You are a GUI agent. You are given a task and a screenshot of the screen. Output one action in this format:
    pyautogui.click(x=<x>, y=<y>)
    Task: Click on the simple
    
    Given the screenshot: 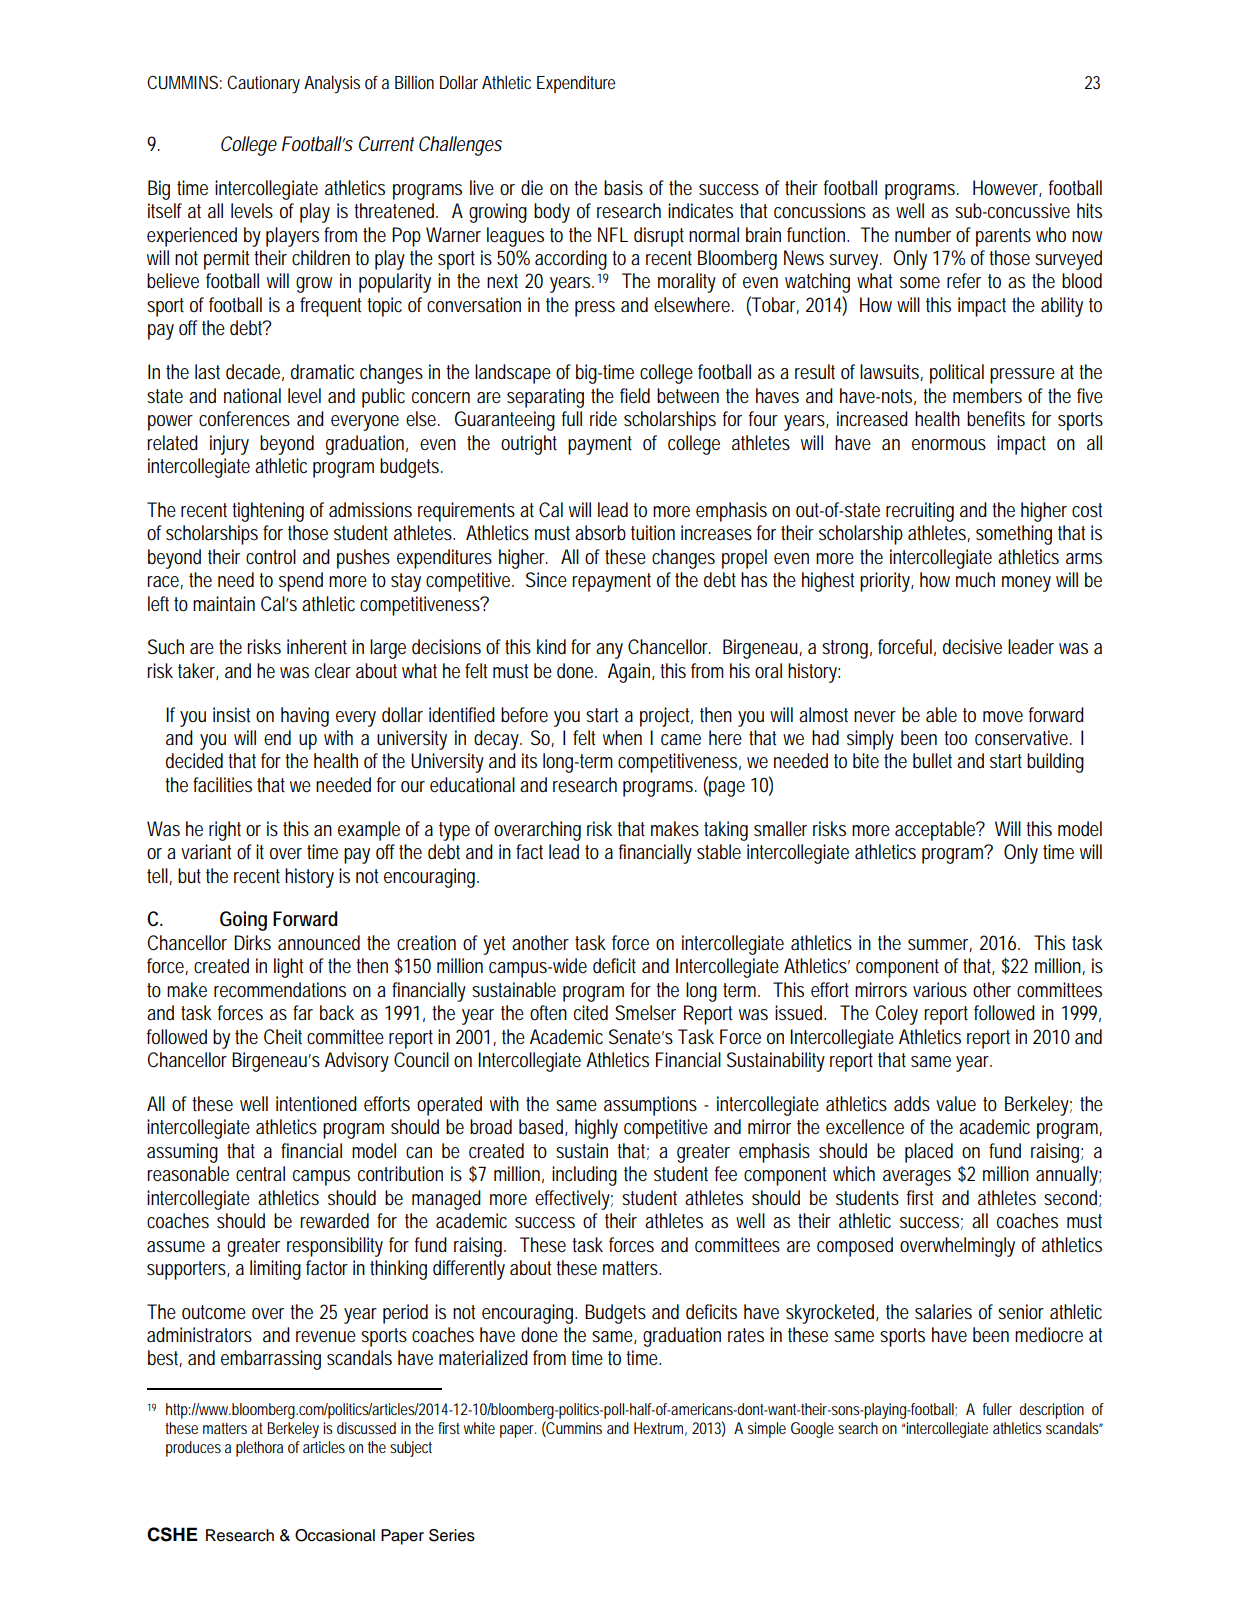 What is the action you would take?
    pyautogui.click(x=767, y=1430)
